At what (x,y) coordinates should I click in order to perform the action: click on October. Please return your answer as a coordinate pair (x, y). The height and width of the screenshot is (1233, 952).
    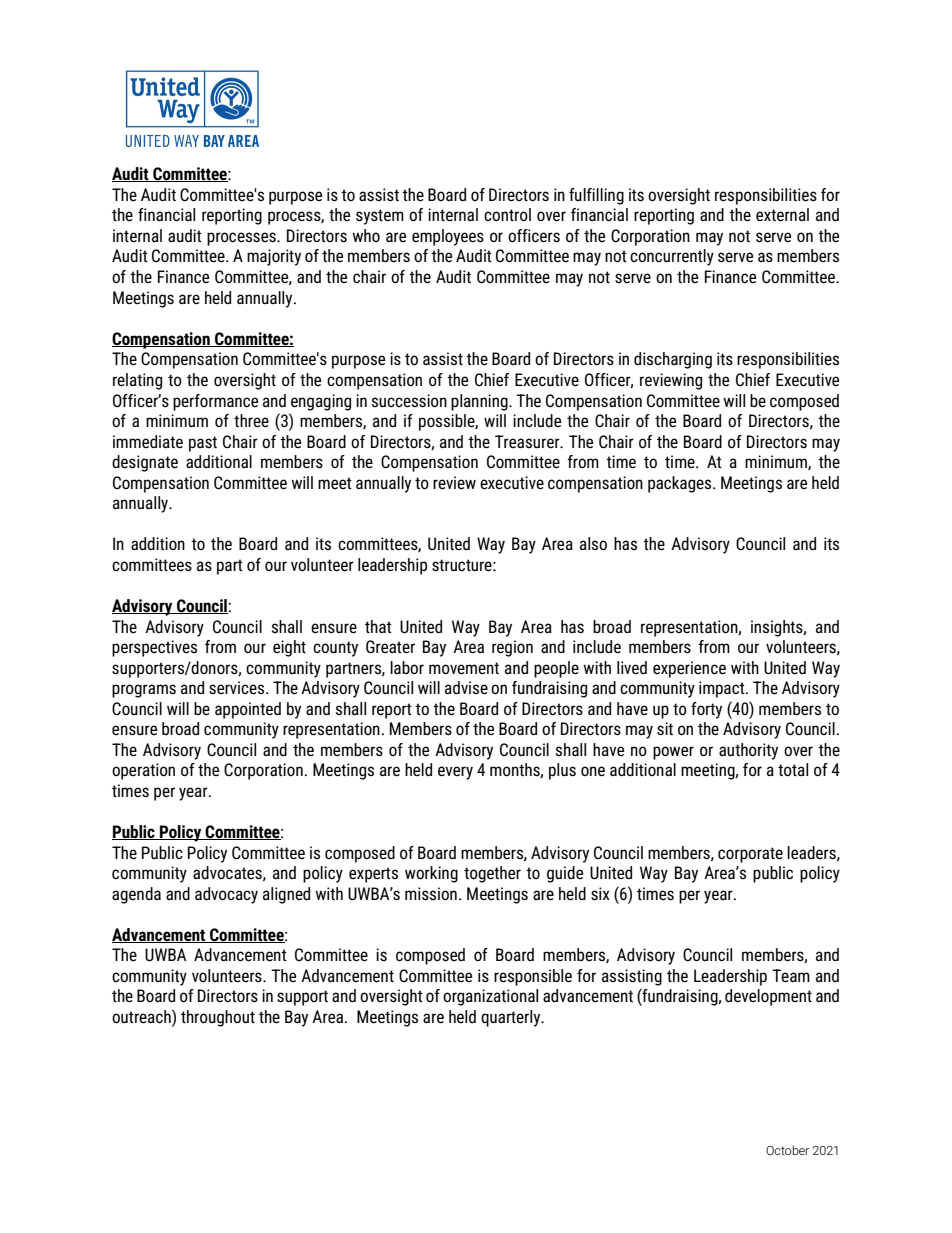
    Looking at the image, I should click on (787, 1150).
